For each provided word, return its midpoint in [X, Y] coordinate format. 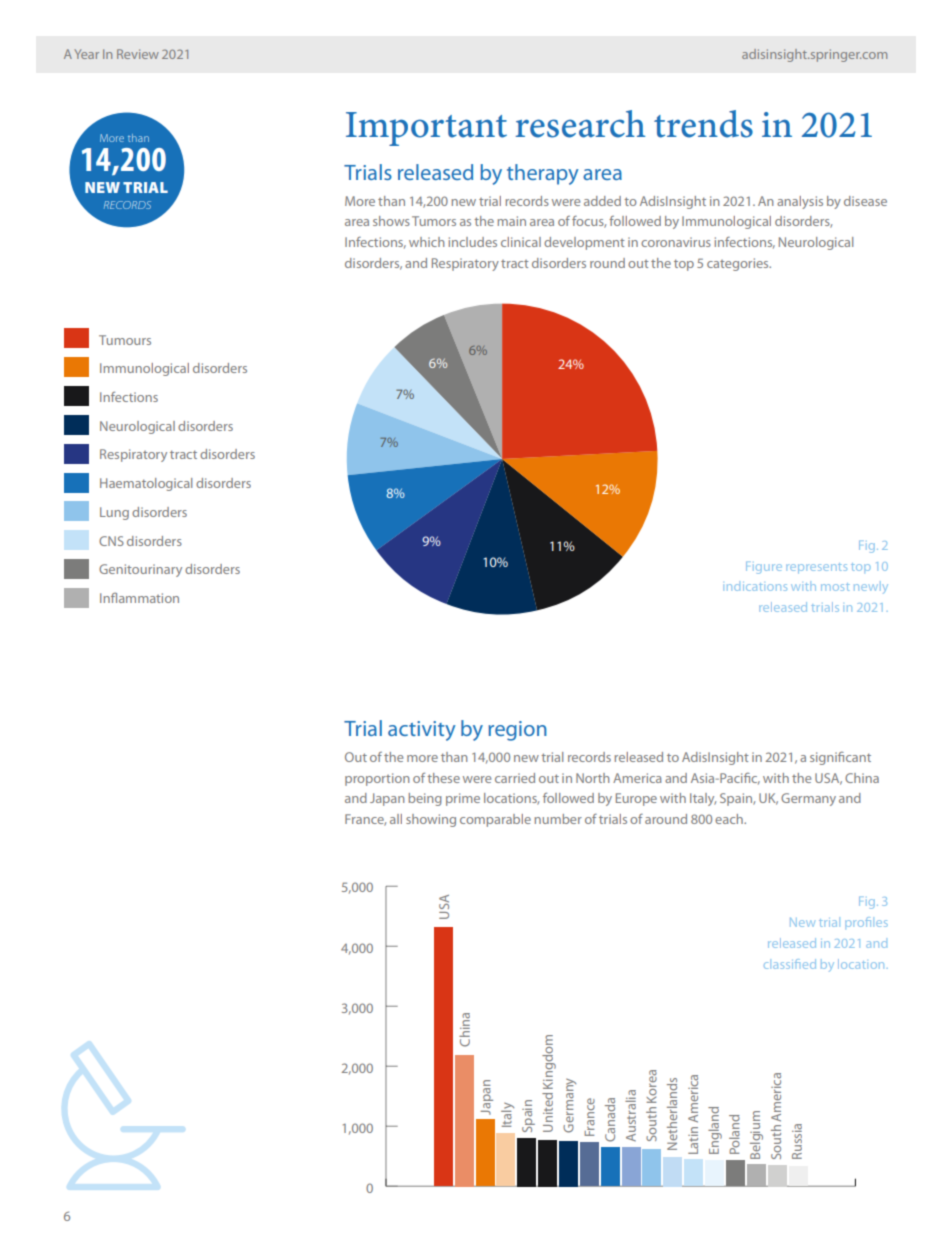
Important [426, 129]
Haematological [146, 484]
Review [138, 54]
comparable [495, 820]
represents [816, 568]
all [396, 819]
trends [703, 124]
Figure [764, 568]
